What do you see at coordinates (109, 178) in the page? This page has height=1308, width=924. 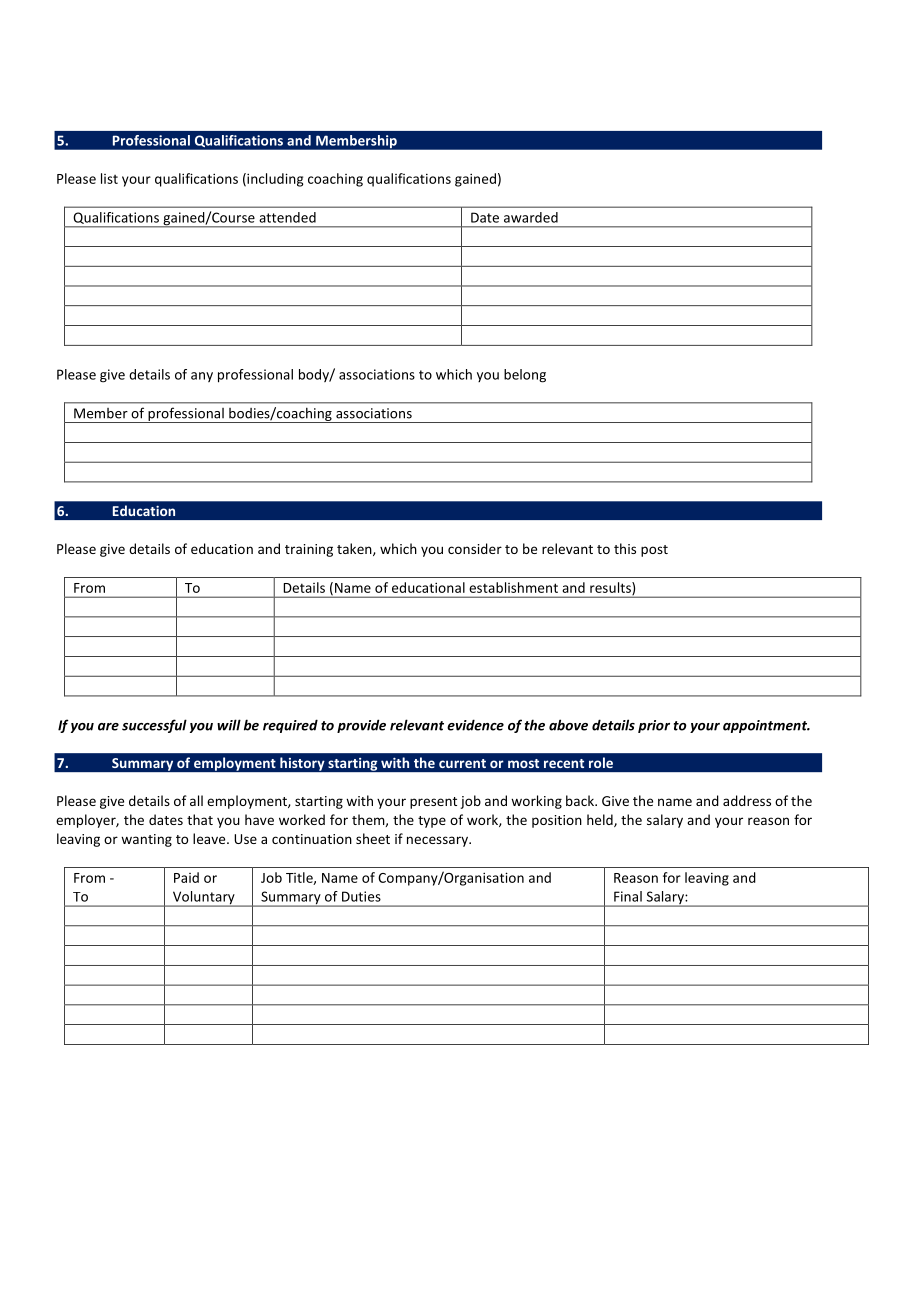 I see `list` at bounding box center [109, 178].
